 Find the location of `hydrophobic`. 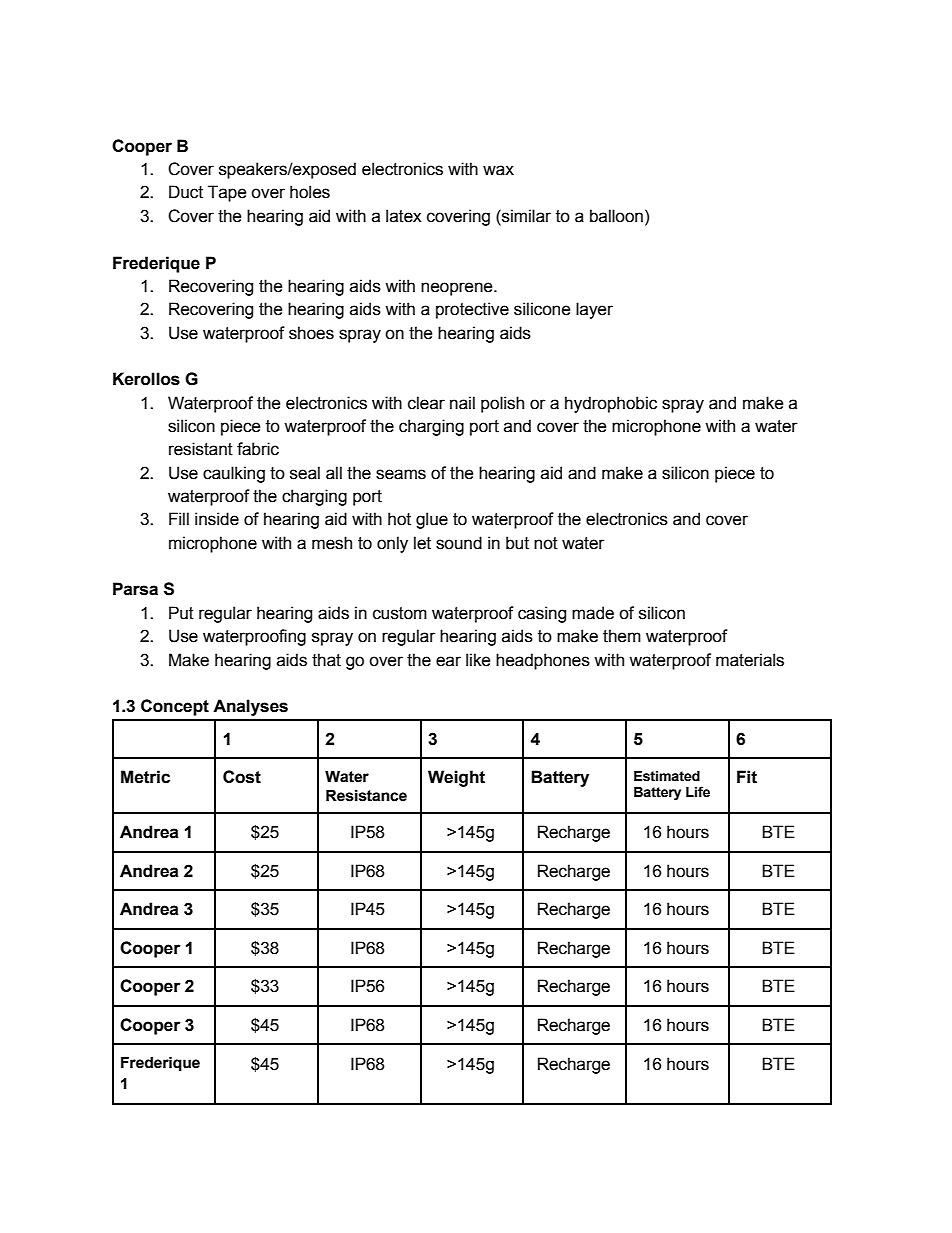

hydrophobic is located at coordinates (611, 404).
